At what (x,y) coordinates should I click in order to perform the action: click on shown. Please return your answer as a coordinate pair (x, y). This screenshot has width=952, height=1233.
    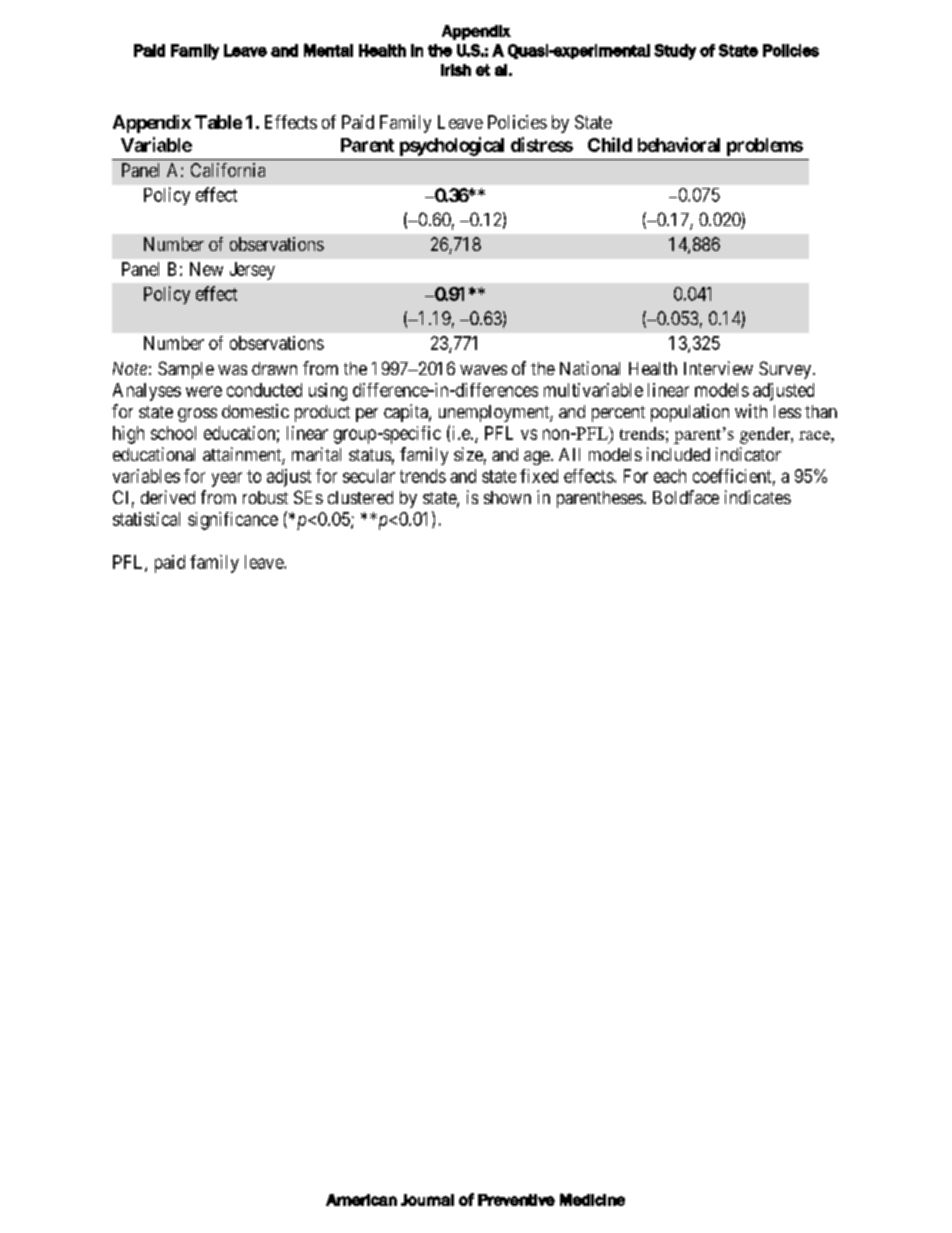
    Looking at the image, I should click on (507, 497).
